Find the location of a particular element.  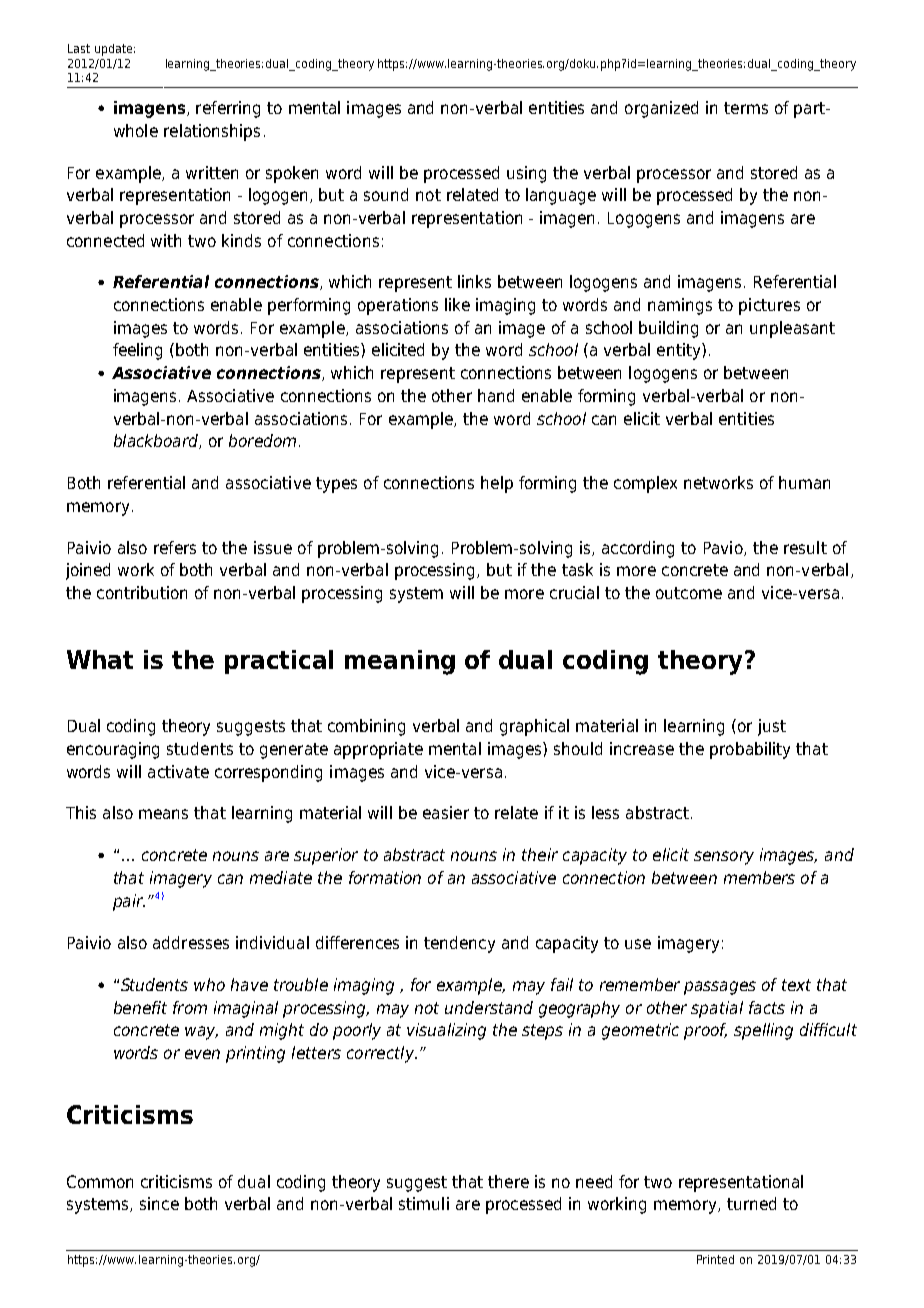

turned is located at coordinates (751, 1203).
